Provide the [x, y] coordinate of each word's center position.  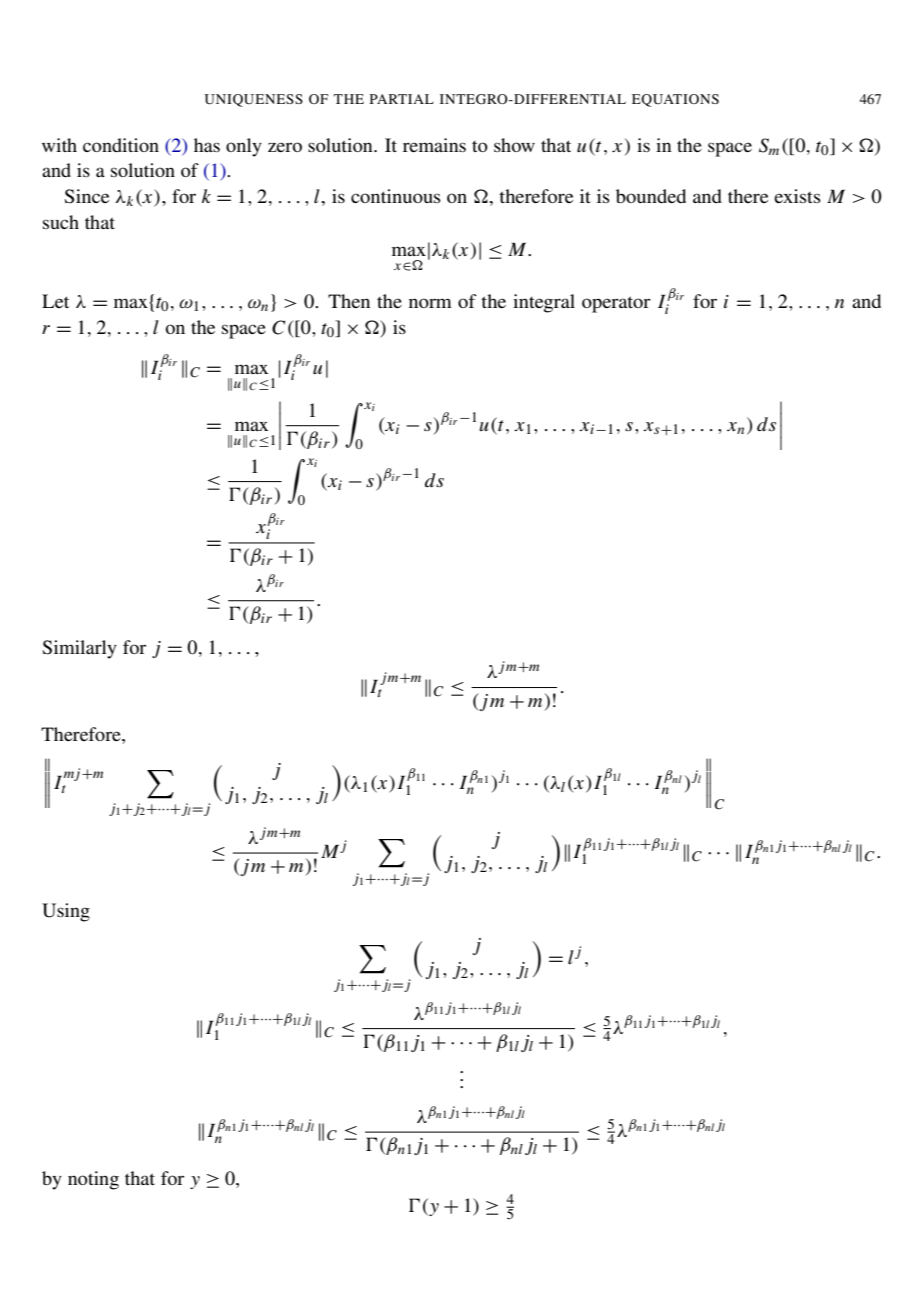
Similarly [79, 649]
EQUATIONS [675, 100]
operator [616, 304]
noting [93, 1180]
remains [434, 145]
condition [121, 145]
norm [430, 303]
